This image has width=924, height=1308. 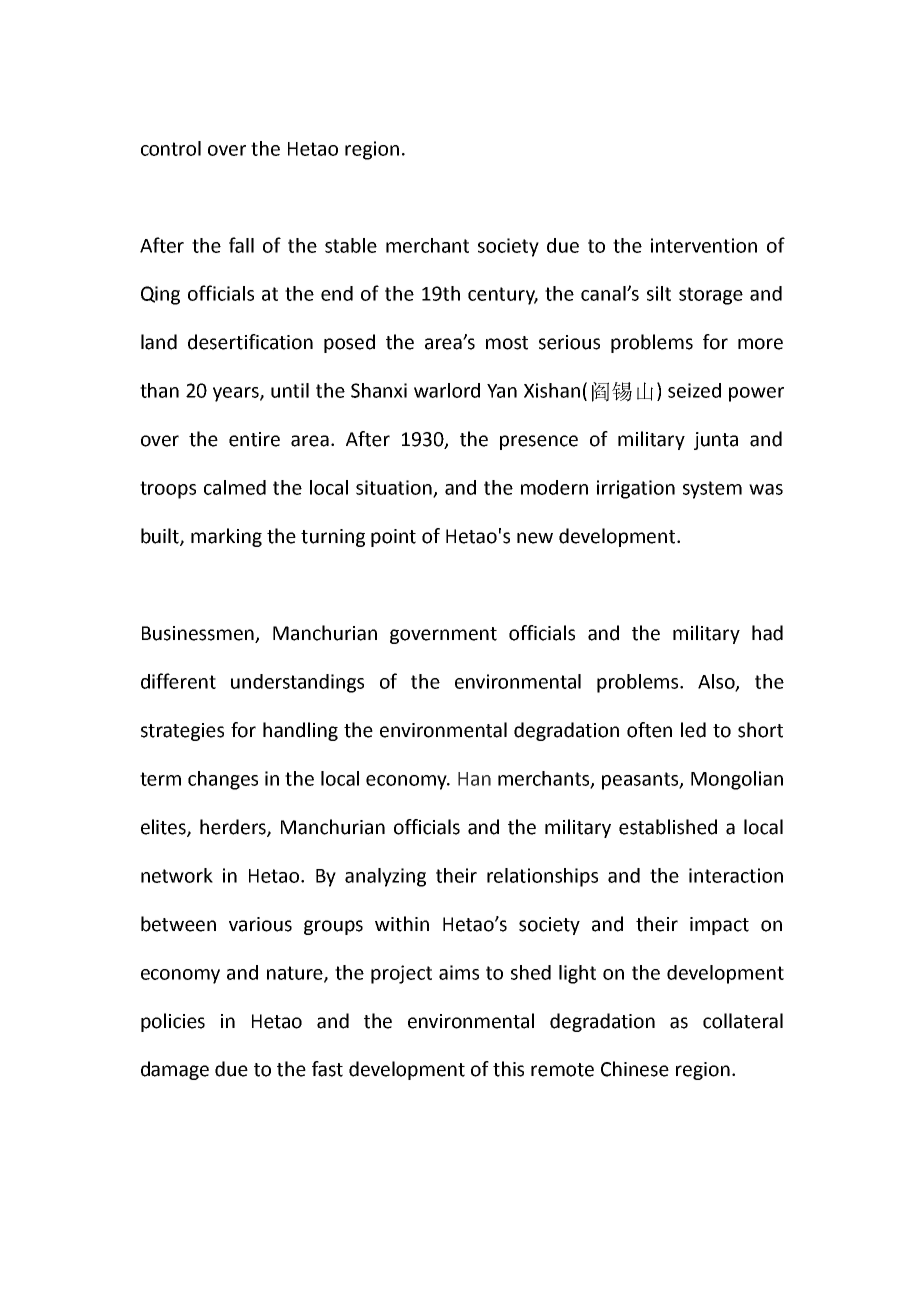 I want to click on this, so click(x=508, y=1069).
